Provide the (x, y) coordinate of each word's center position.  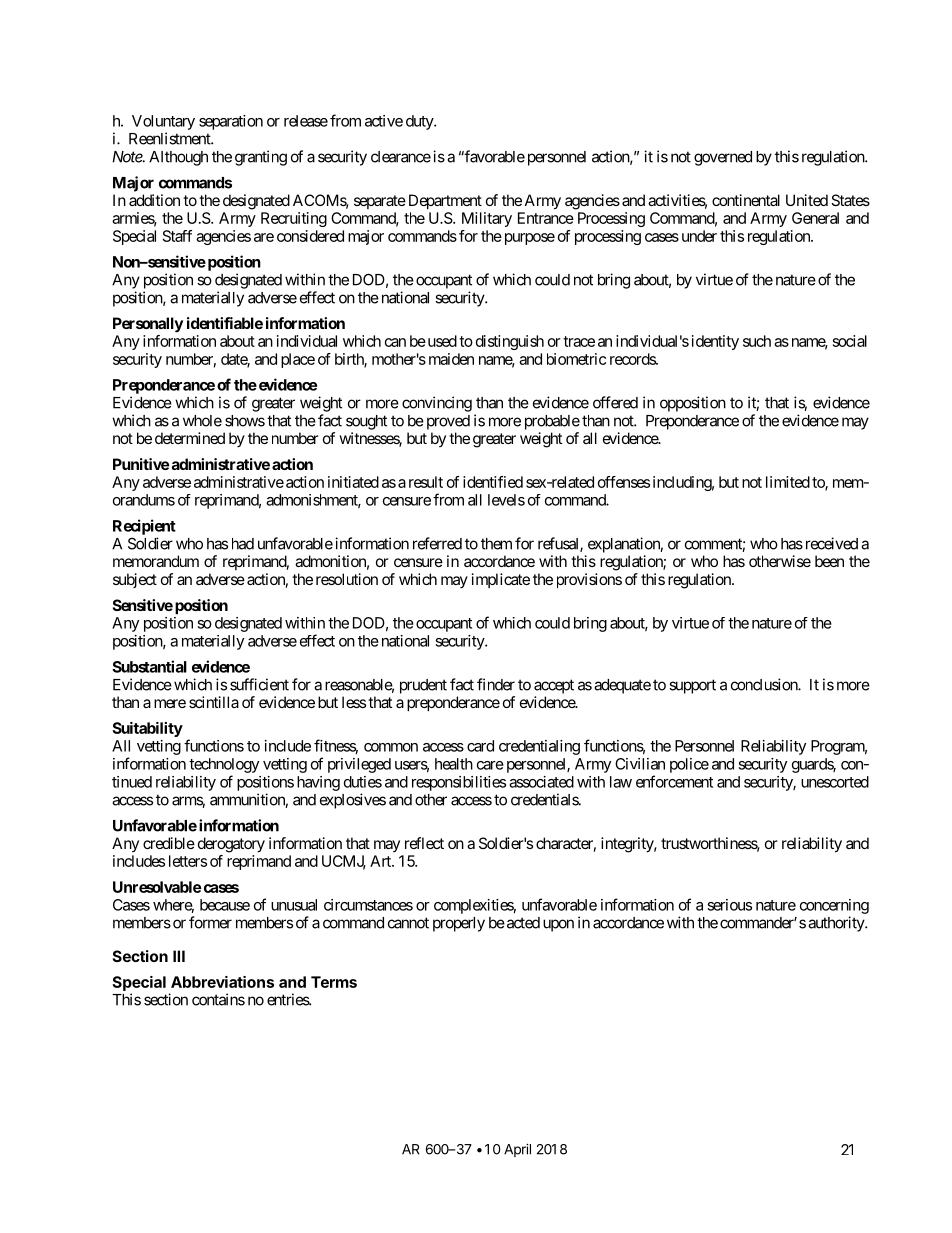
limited (788, 482)
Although (178, 158)
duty (420, 122)
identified (493, 482)
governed (723, 158)
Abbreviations (222, 982)
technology (224, 765)
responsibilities (459, 783)
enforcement (674, 781)
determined (190, 438)
